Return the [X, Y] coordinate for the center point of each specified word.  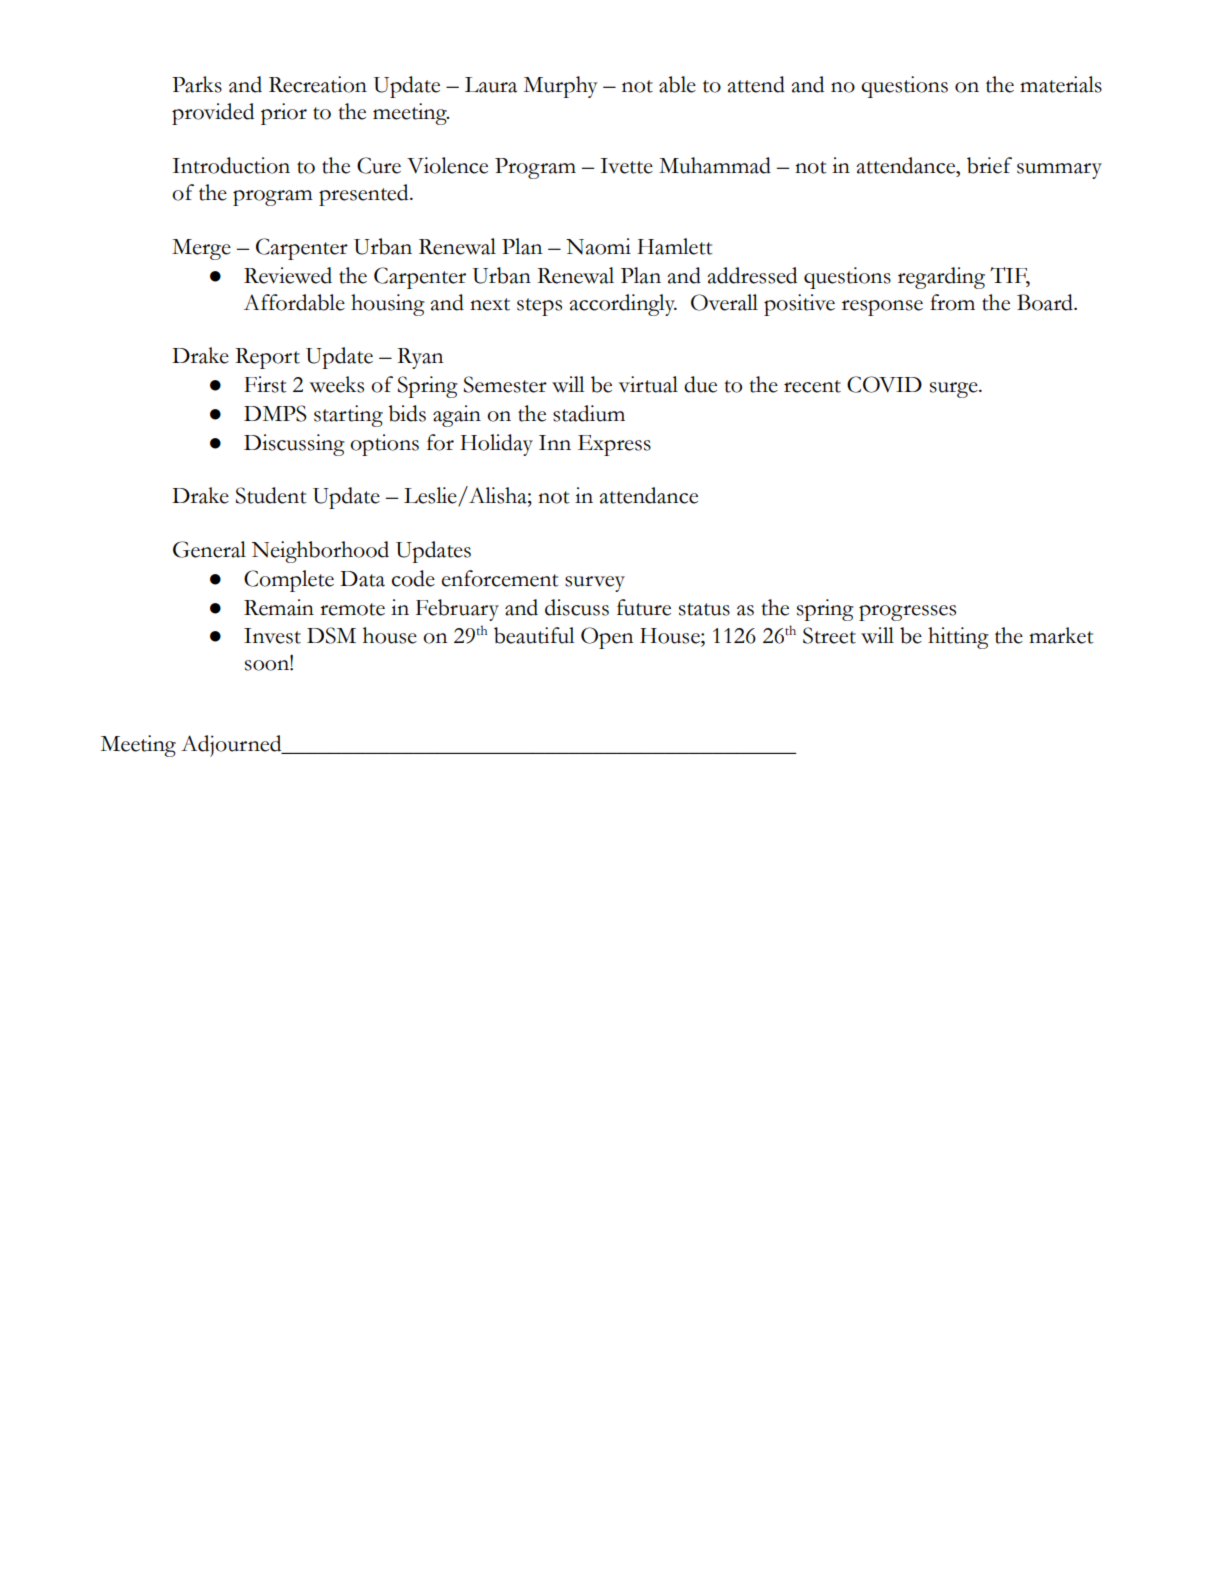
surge [955, 390]
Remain [279, 607]
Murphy [561, 87]
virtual [648, 384]
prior [284, 114]
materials [1061, 84]
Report [267, 358]
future [644, 607]
